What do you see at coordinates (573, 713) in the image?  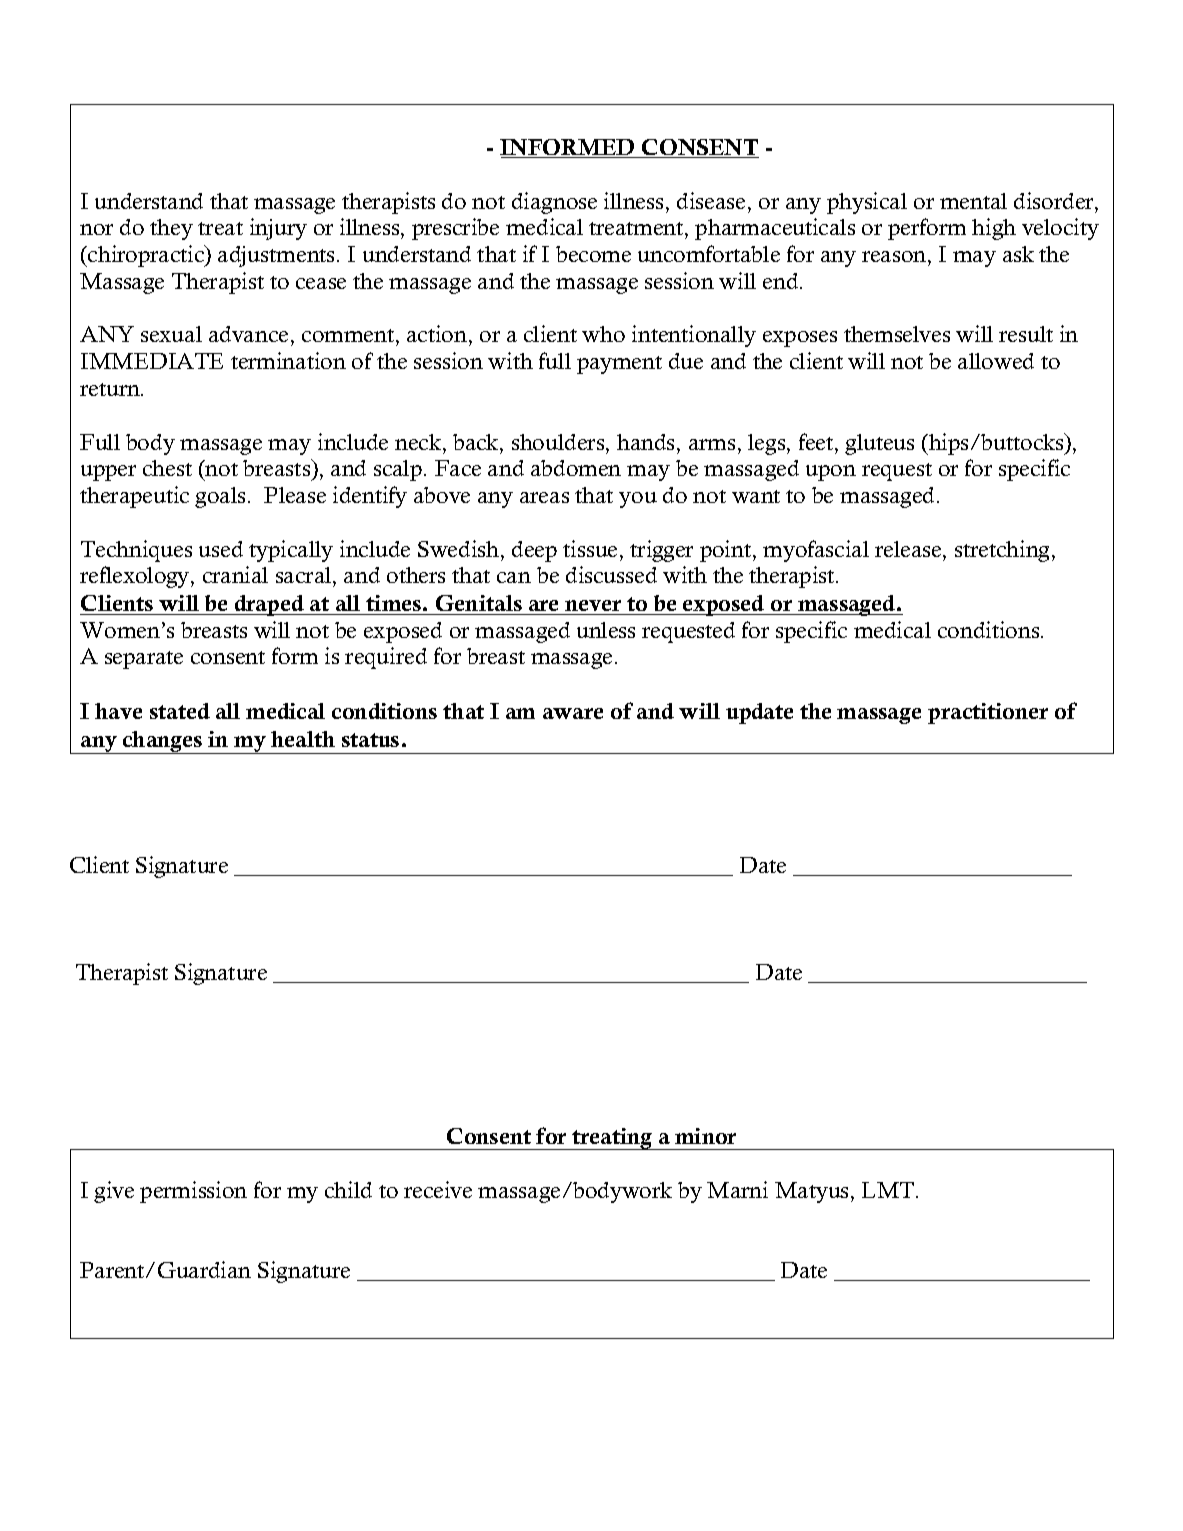 I see `aware` at bounding box center [573, 713].
